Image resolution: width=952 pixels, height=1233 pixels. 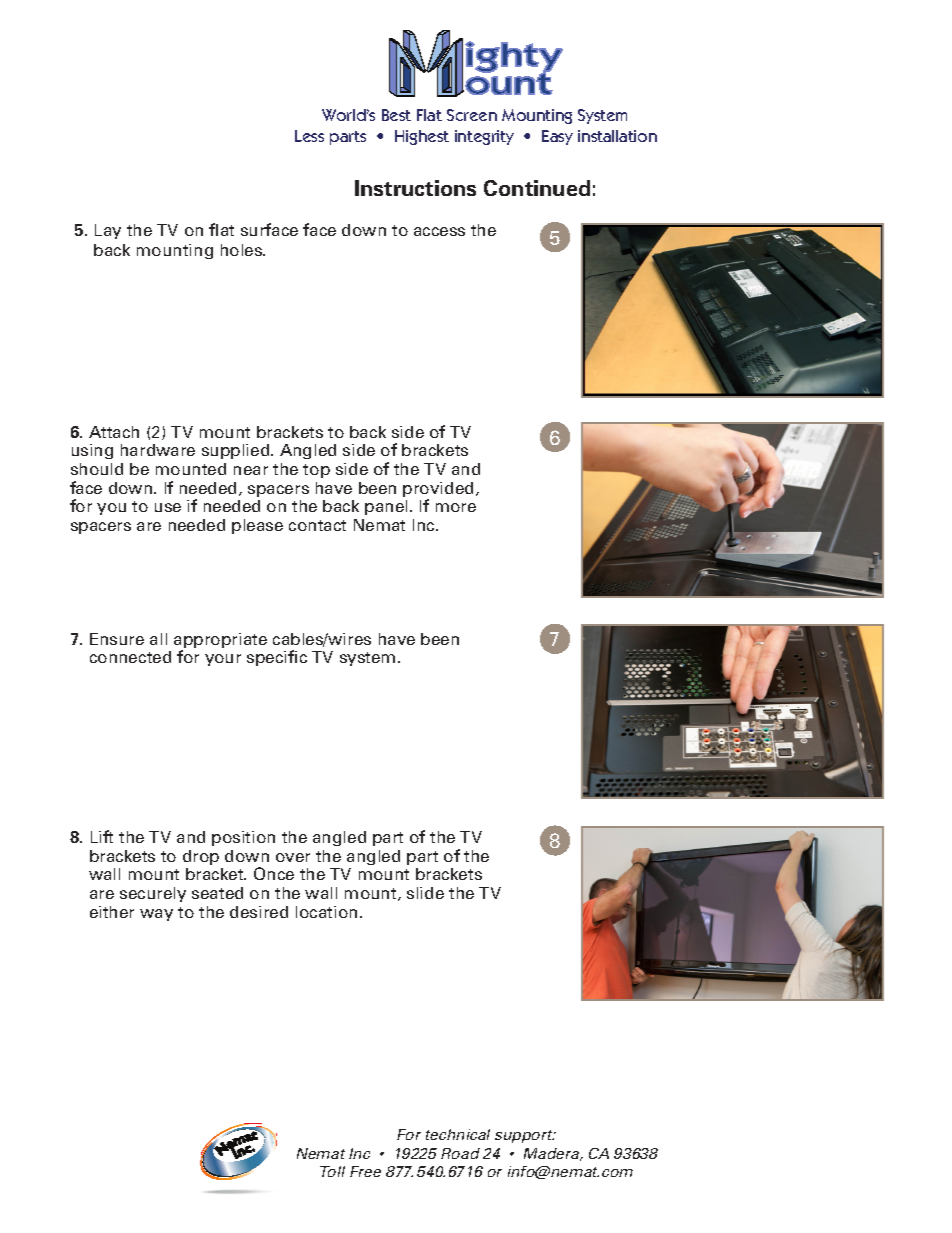 What do you see at coordinates (316, 471) in the screenshot?
I see `top` at bounding box center [316, 471].
